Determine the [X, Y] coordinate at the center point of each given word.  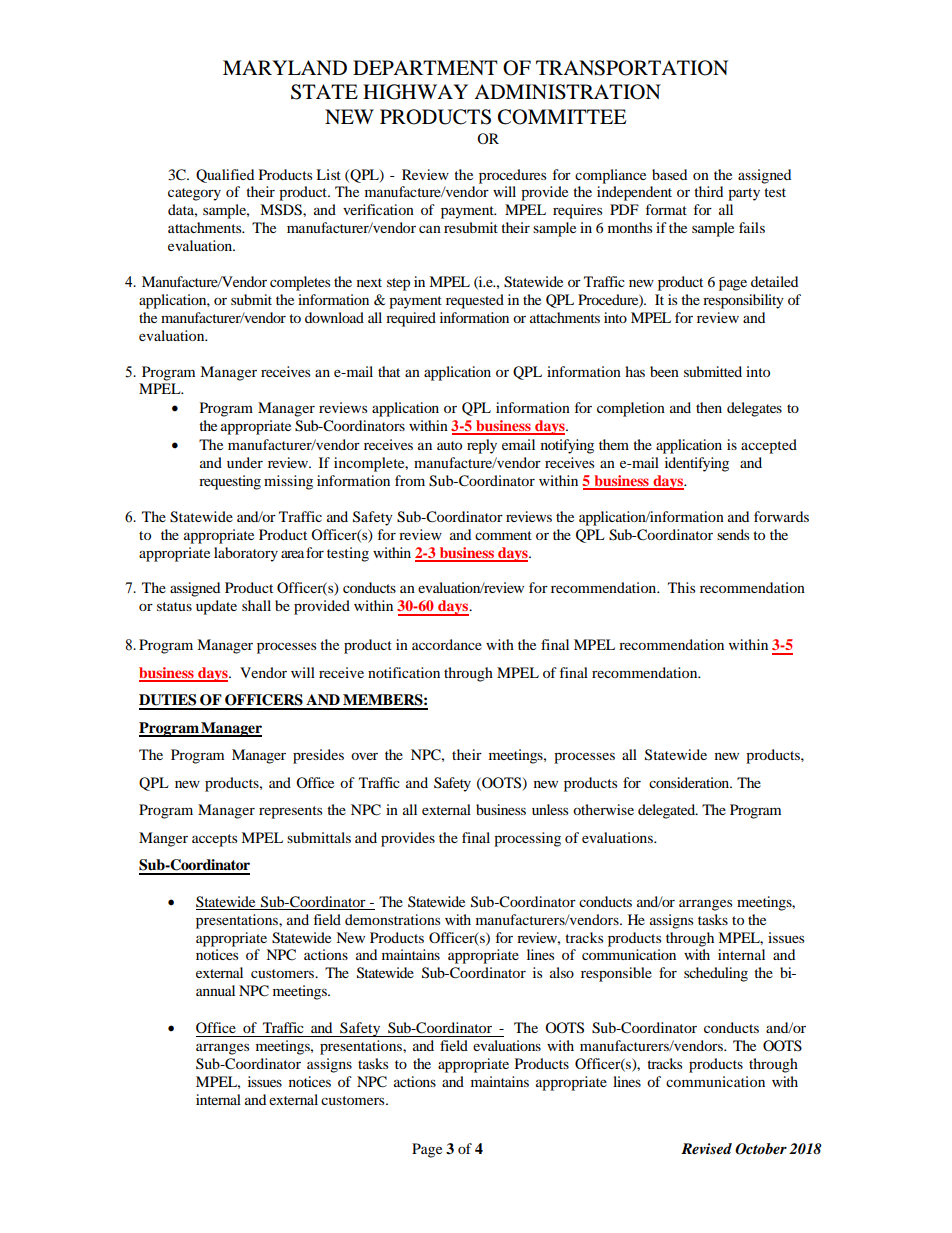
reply [482, 446]
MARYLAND [285, 67]
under [245, 462]
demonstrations [392, 919]
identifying [697, 464]
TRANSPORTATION [632, 68]
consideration [690, 782]
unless [550, 809]
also [562, 972]
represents [290, 812]
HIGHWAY [415, 92]
